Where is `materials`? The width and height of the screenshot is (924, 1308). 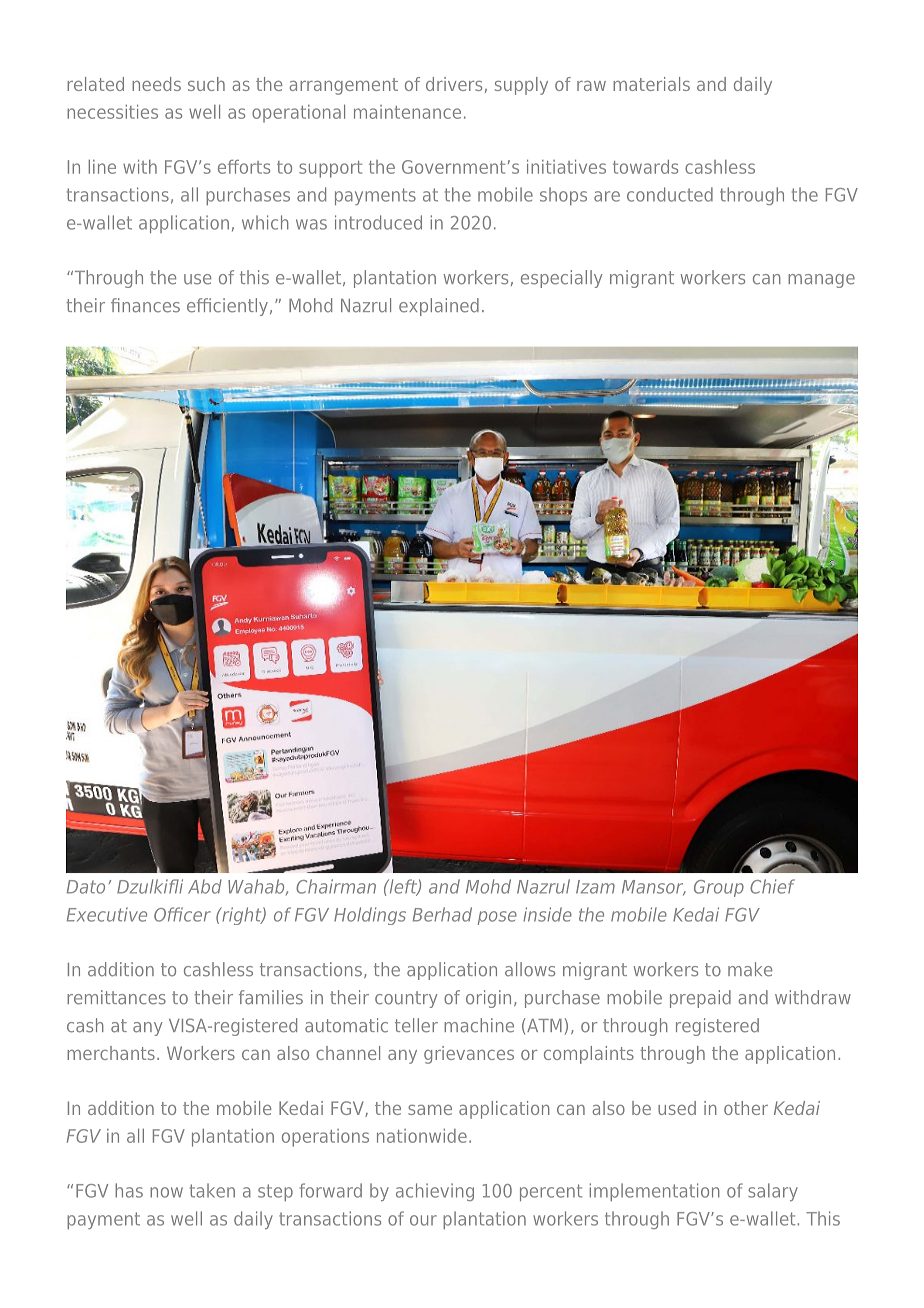
materials is located at coordinates (651, 84).
